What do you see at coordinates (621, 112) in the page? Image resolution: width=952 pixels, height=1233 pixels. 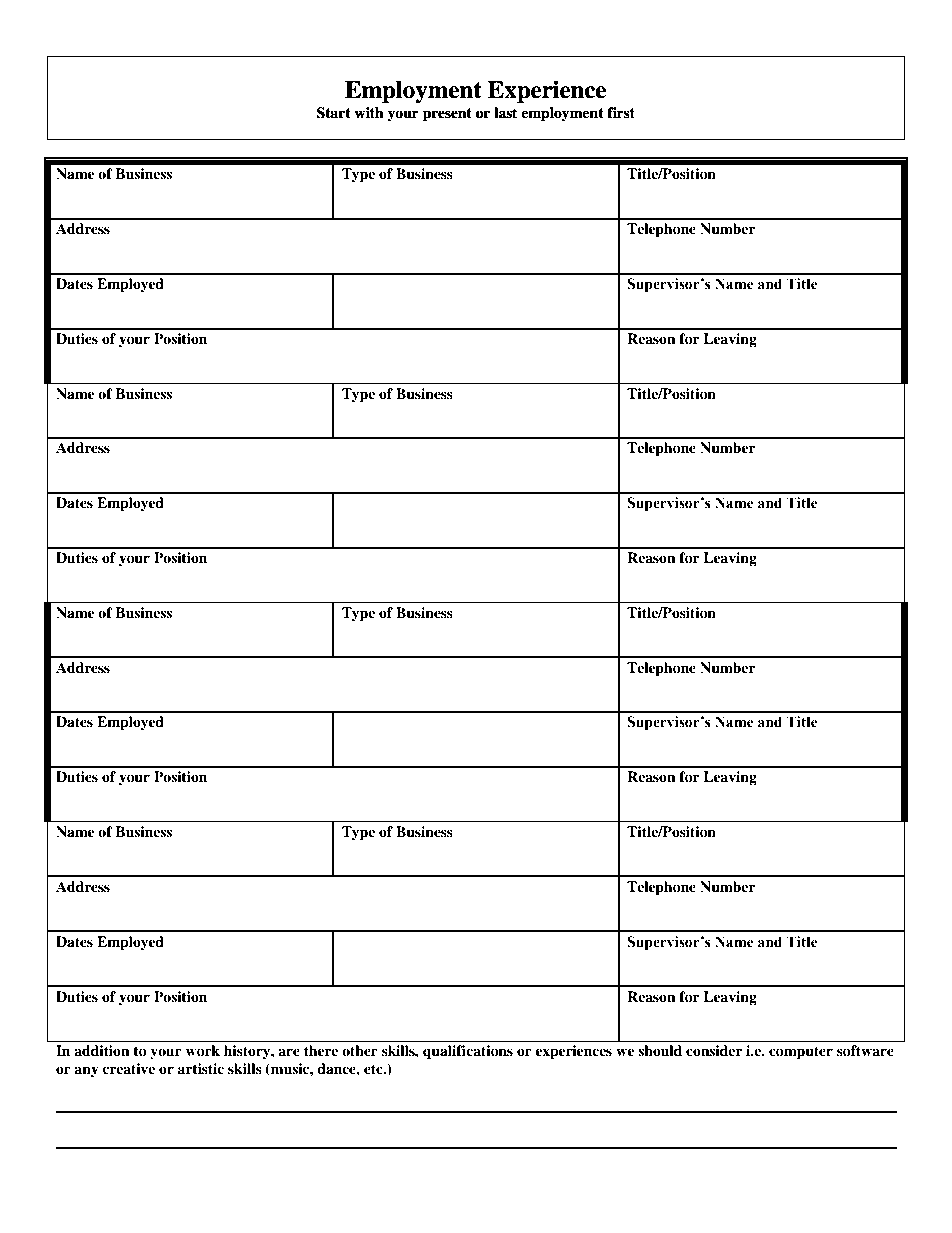 I see `first` at bounding box center [621, 112].
